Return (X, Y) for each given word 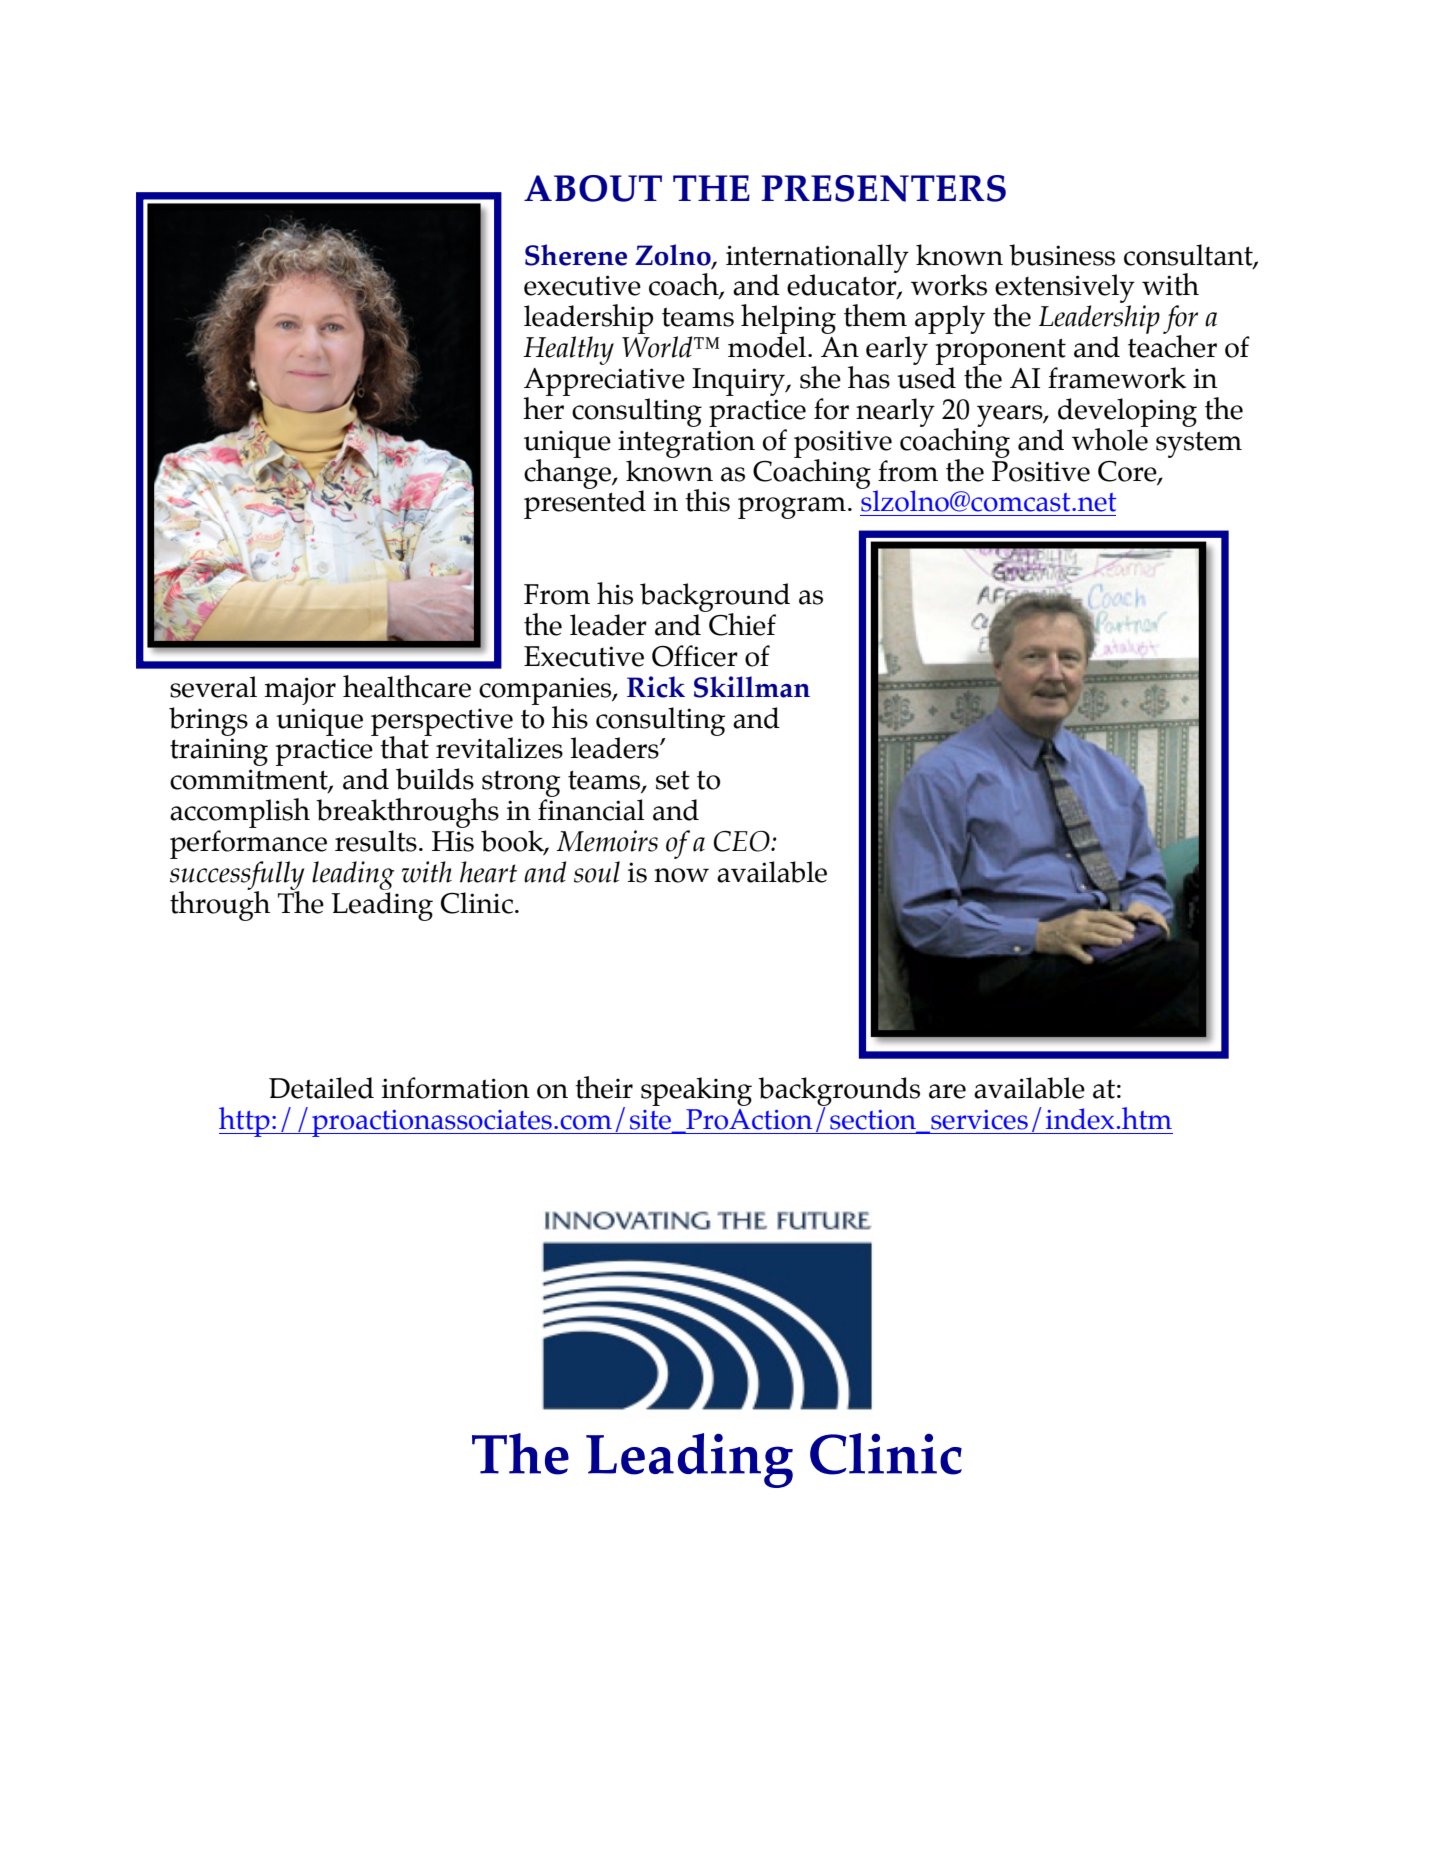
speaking (696, 1091)
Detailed (321, 1088)
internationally (817, 259)
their (604, 1087)
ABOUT (593, 188)
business (1062, 255)
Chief (741, 623)
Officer (695, 656)
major (300, 691)
